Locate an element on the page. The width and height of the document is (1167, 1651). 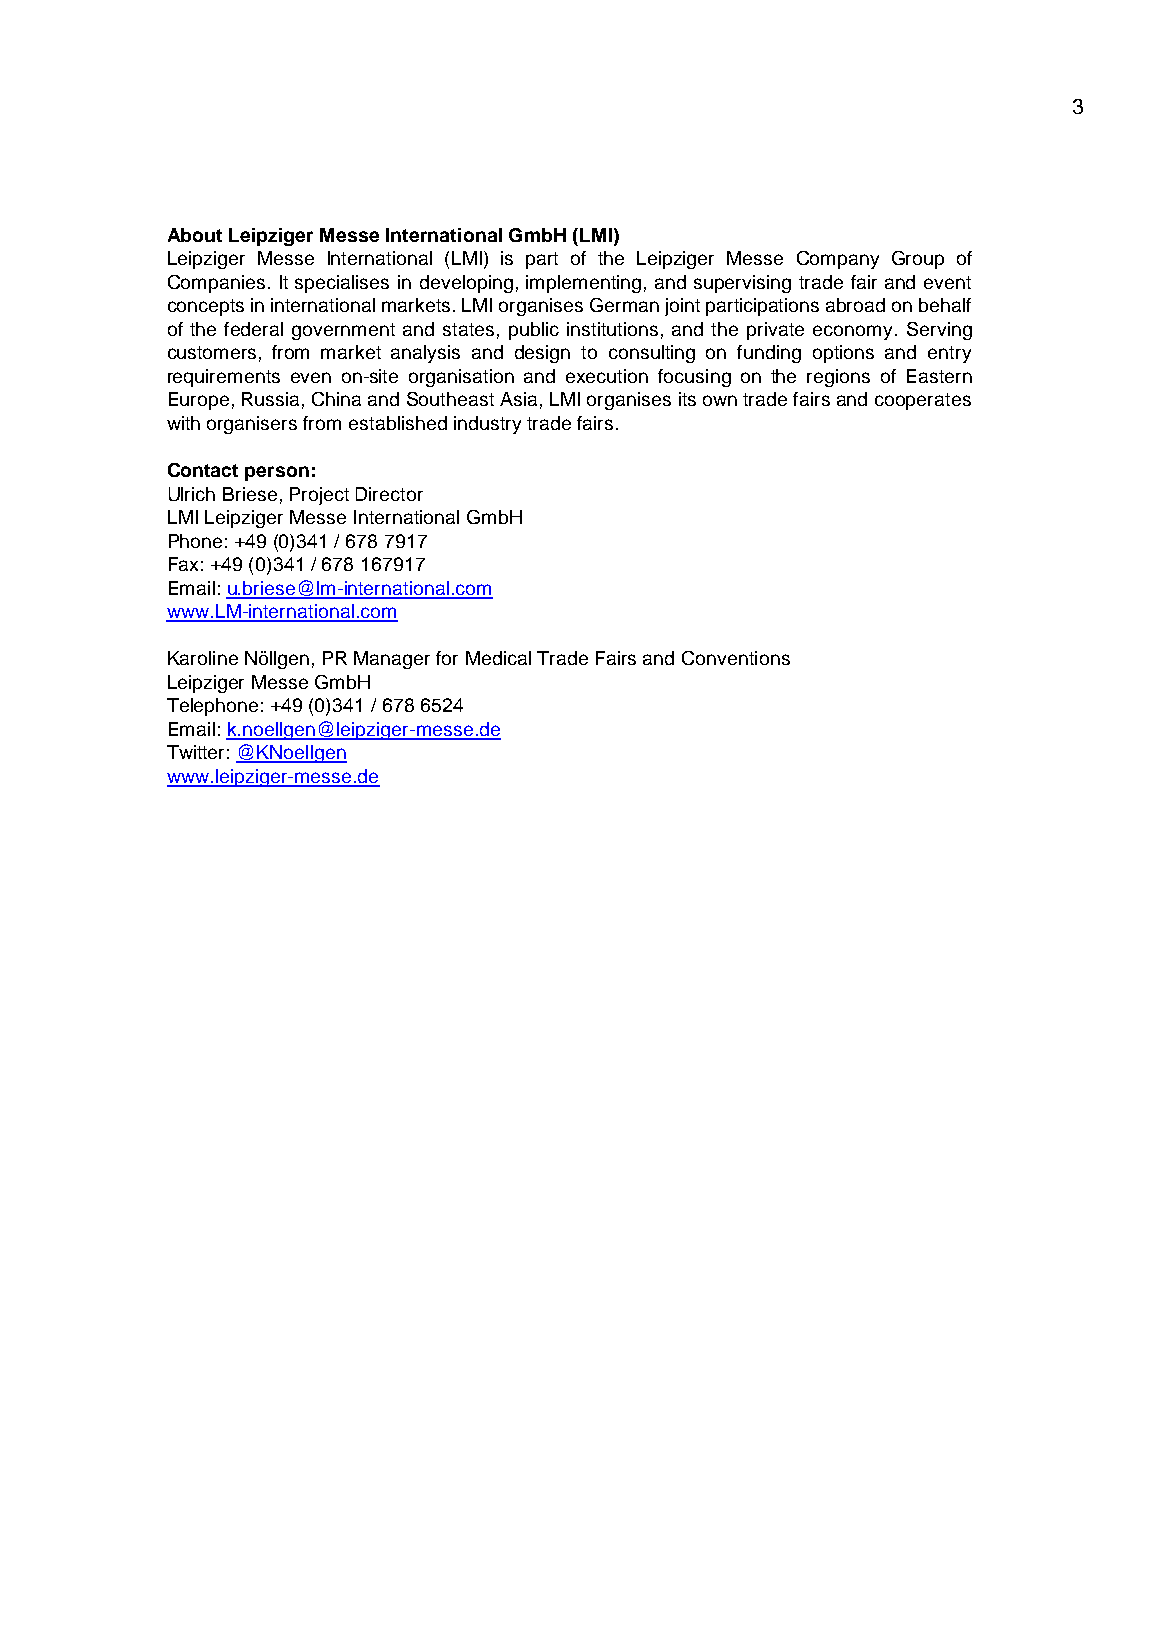
implementing is located at coordinates (583, 284).
